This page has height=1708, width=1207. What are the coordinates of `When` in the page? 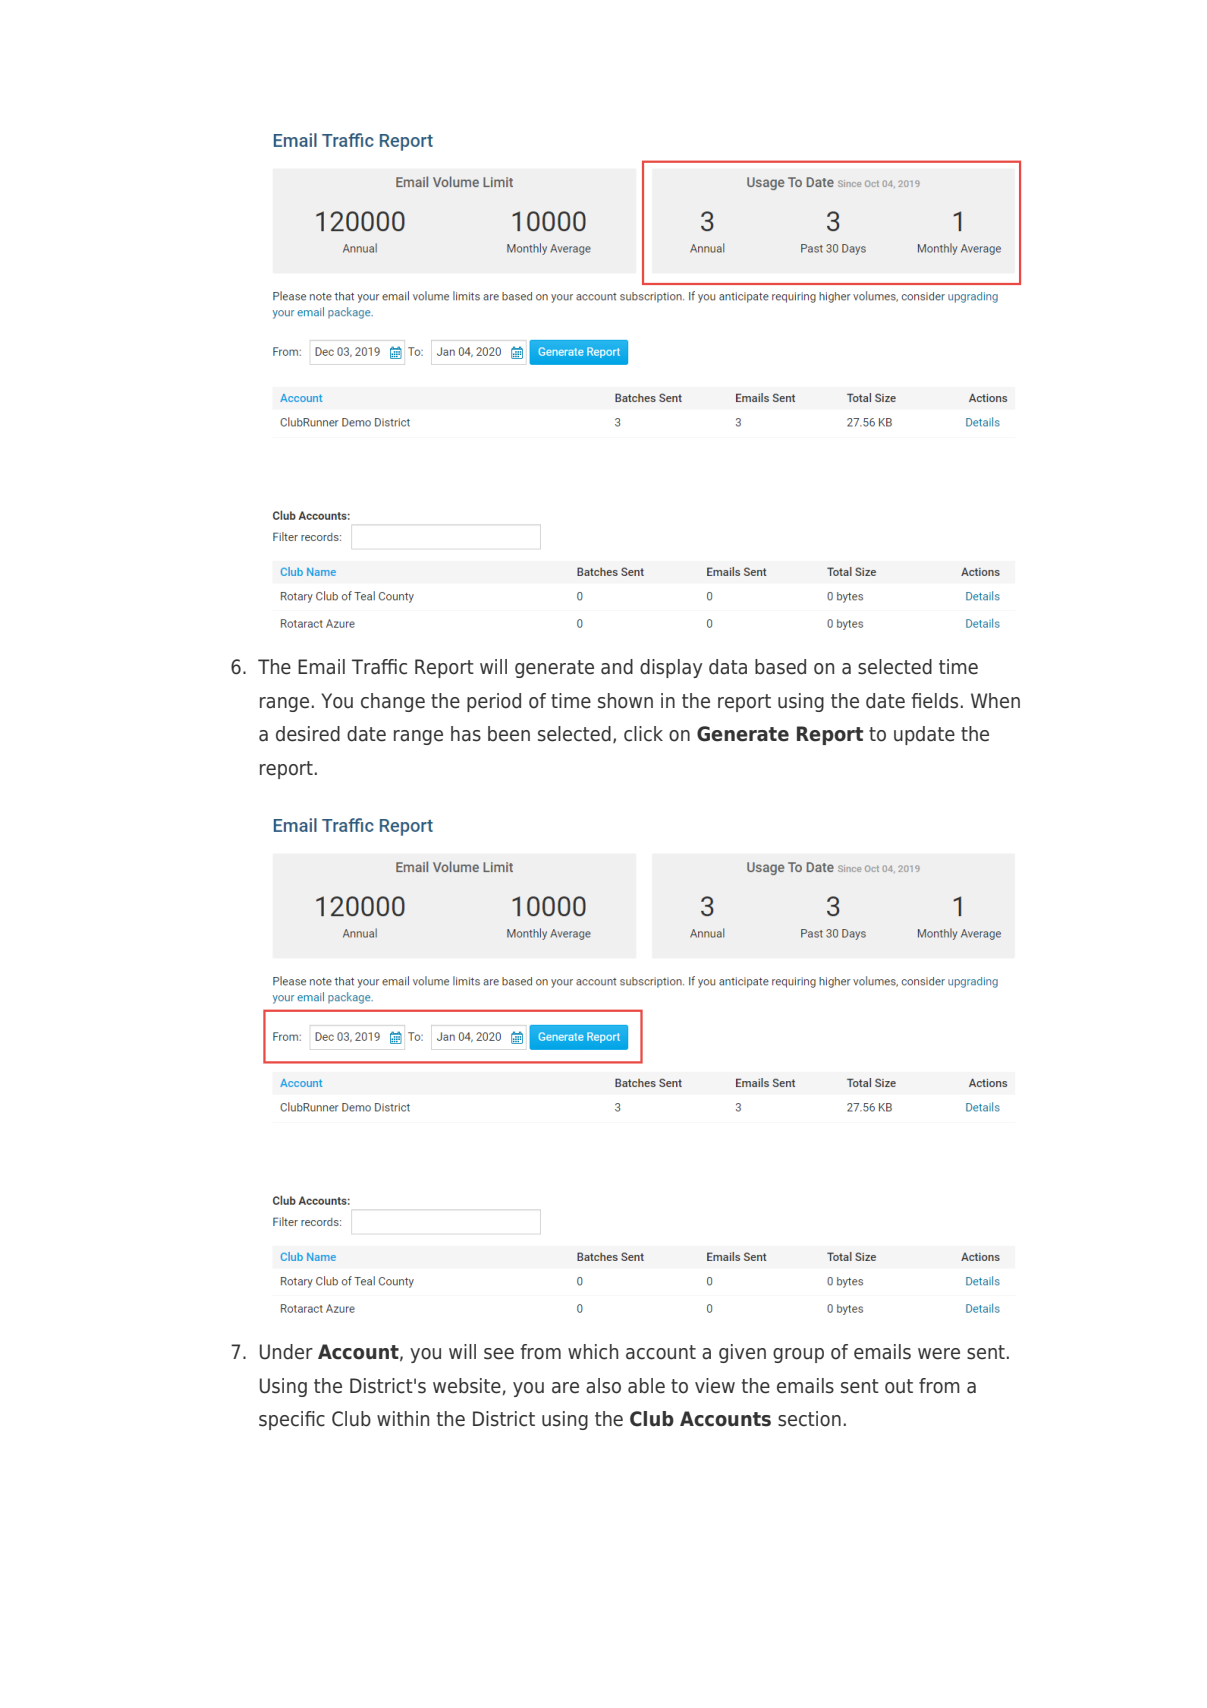 It's located at (995, 701).
